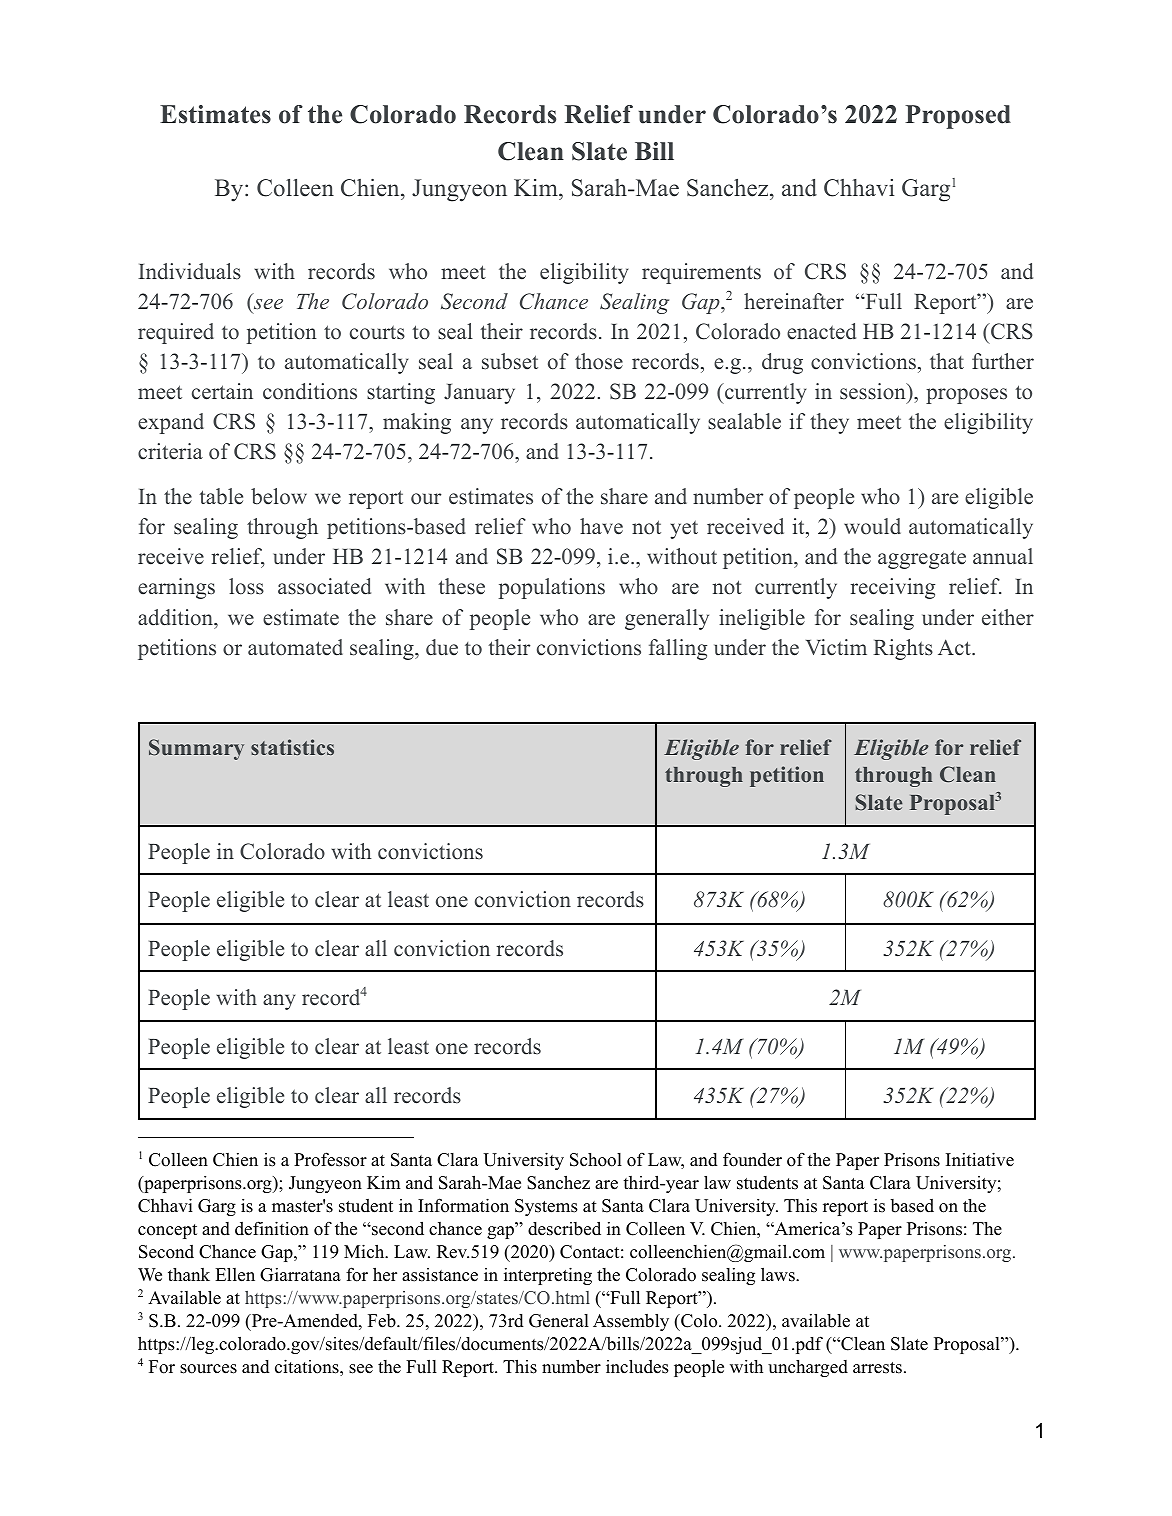 This page has width=1172, height=1516. Describe the element at coordinates (980, 1159) in the page. I see `Initiative` at that location.
